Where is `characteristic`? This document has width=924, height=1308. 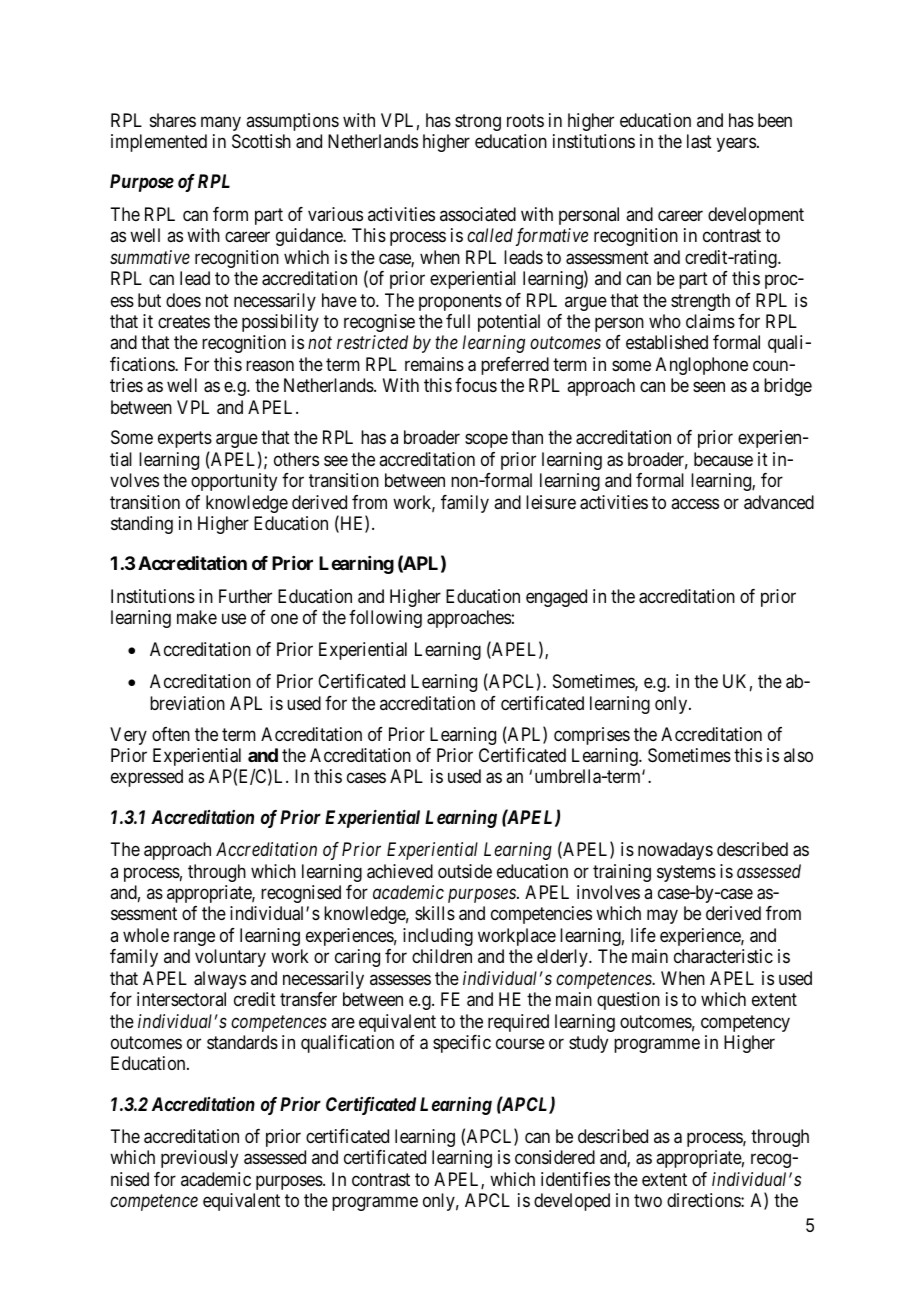
characteristic is located at coordinates (723, 956).
